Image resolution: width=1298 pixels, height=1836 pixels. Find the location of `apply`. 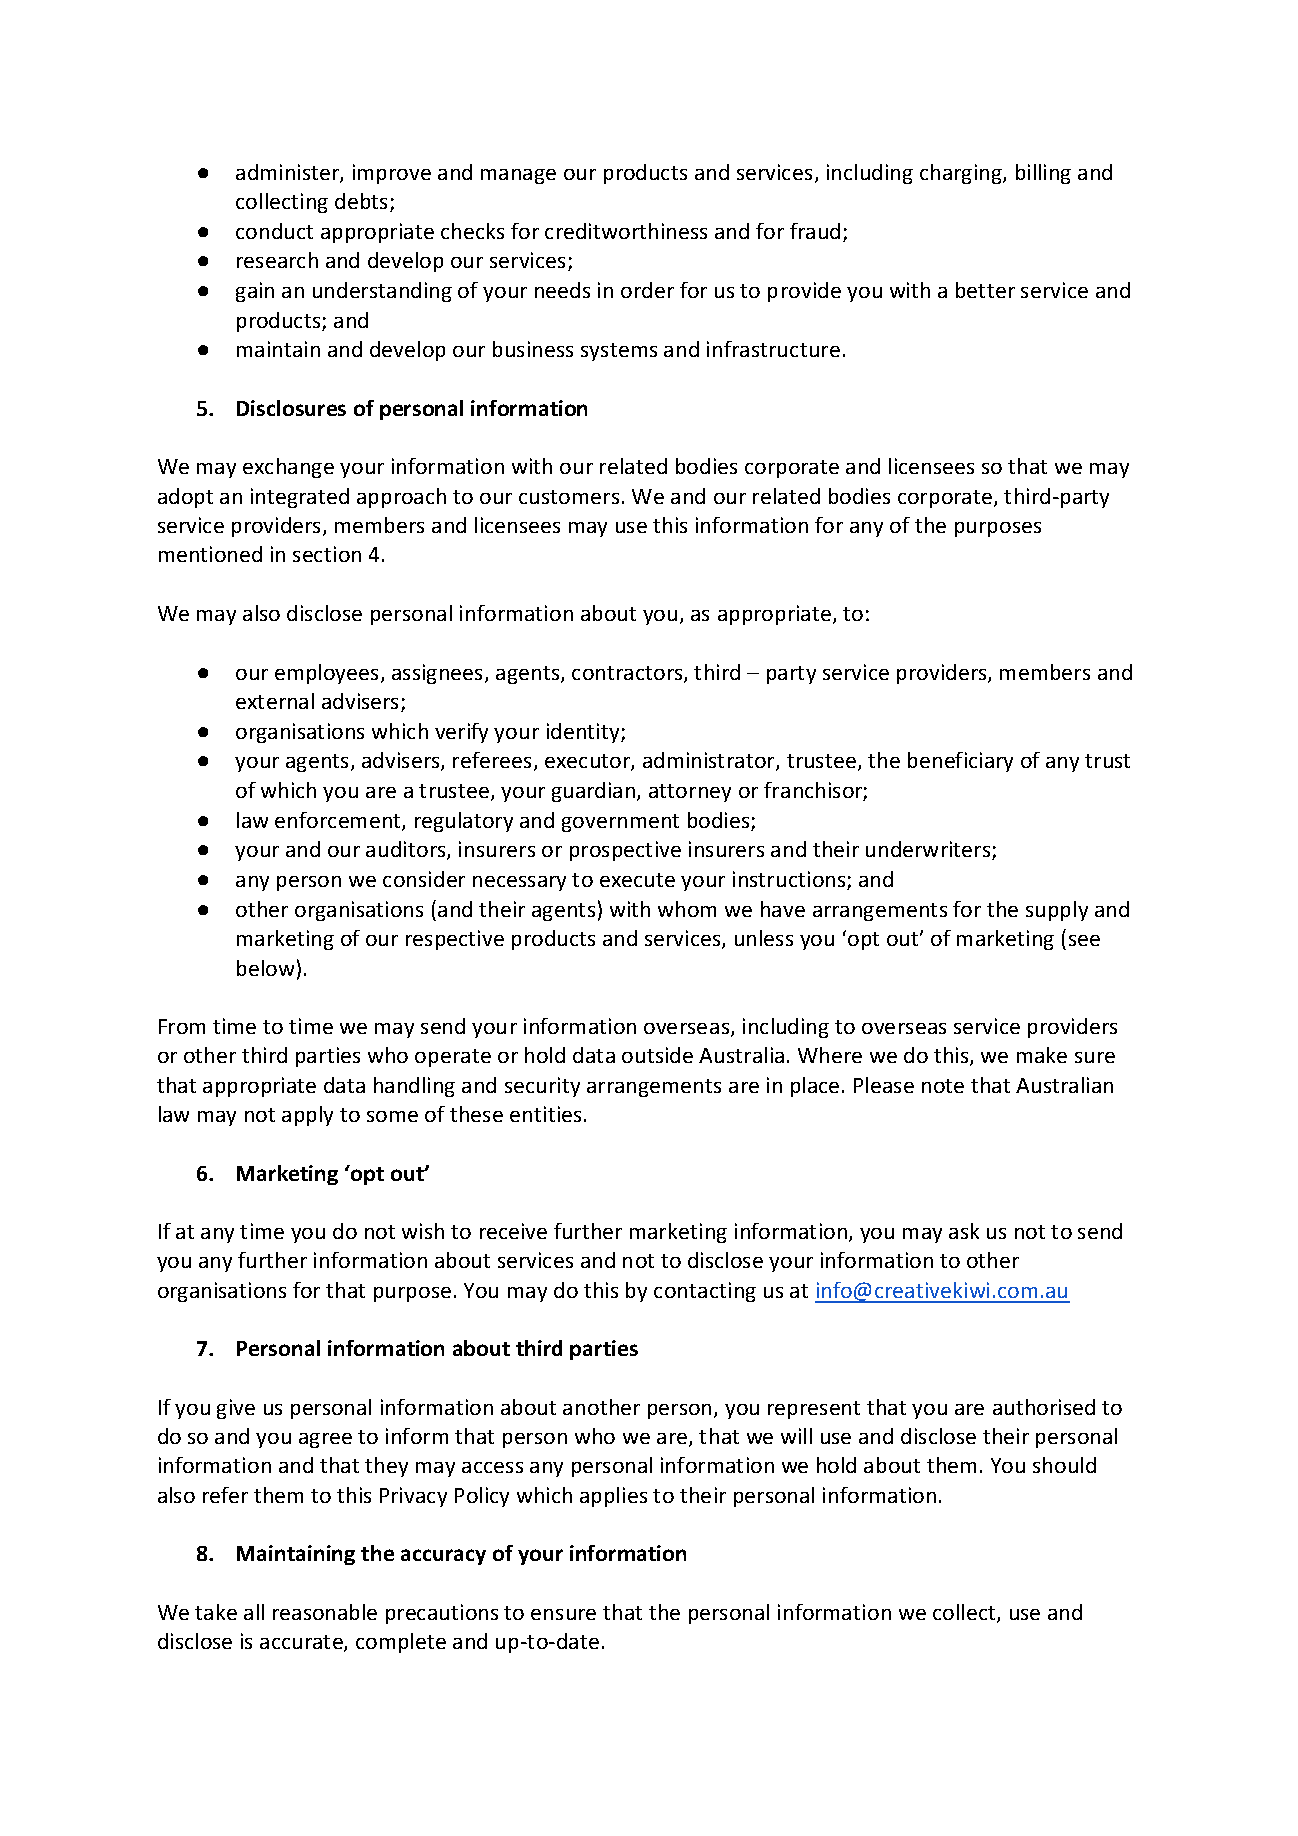

apply is located at coordinates (307, 1116).
